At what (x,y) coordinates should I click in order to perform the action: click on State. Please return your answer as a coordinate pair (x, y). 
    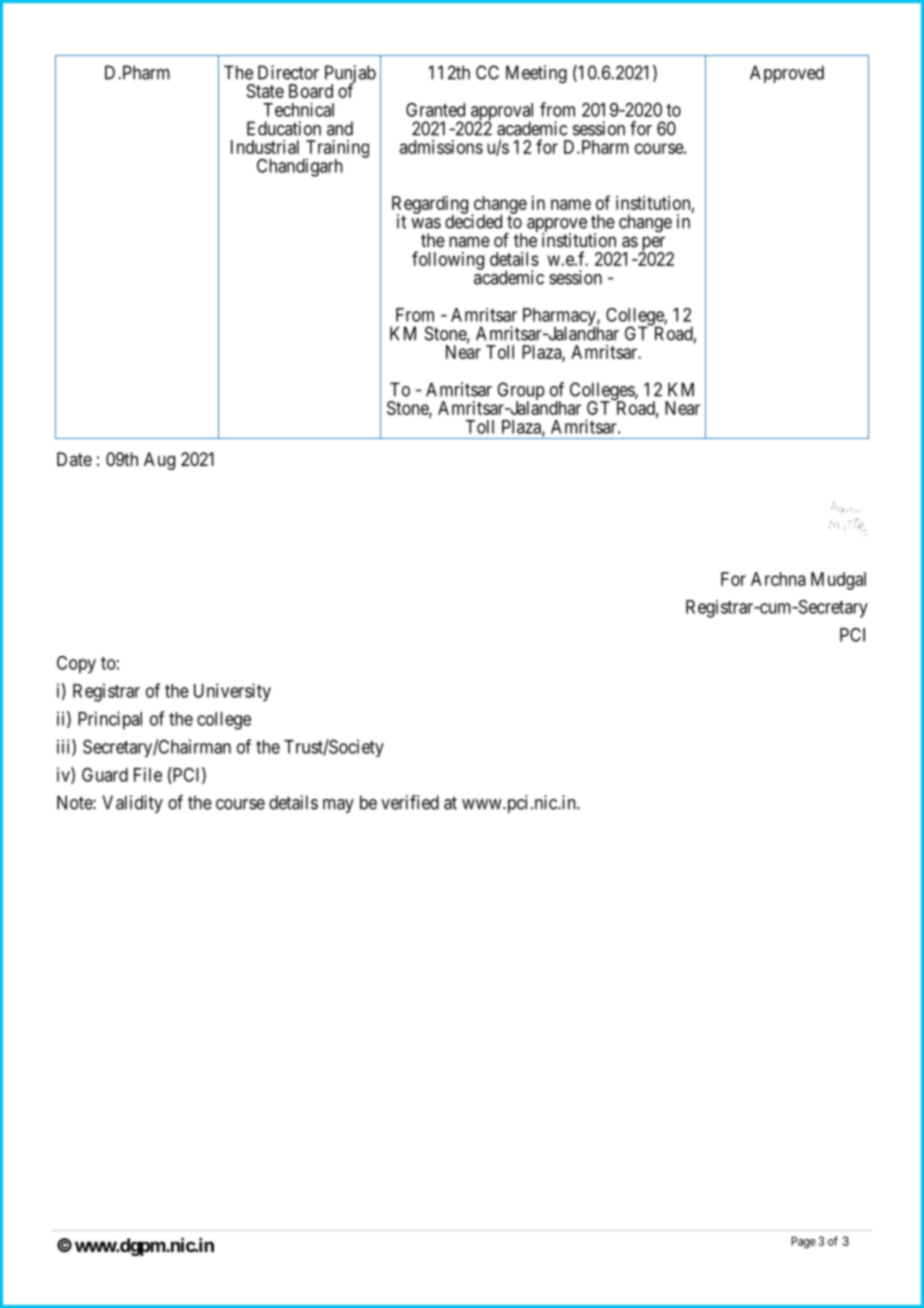
    Looking at the image, I should click on (265, 91).
